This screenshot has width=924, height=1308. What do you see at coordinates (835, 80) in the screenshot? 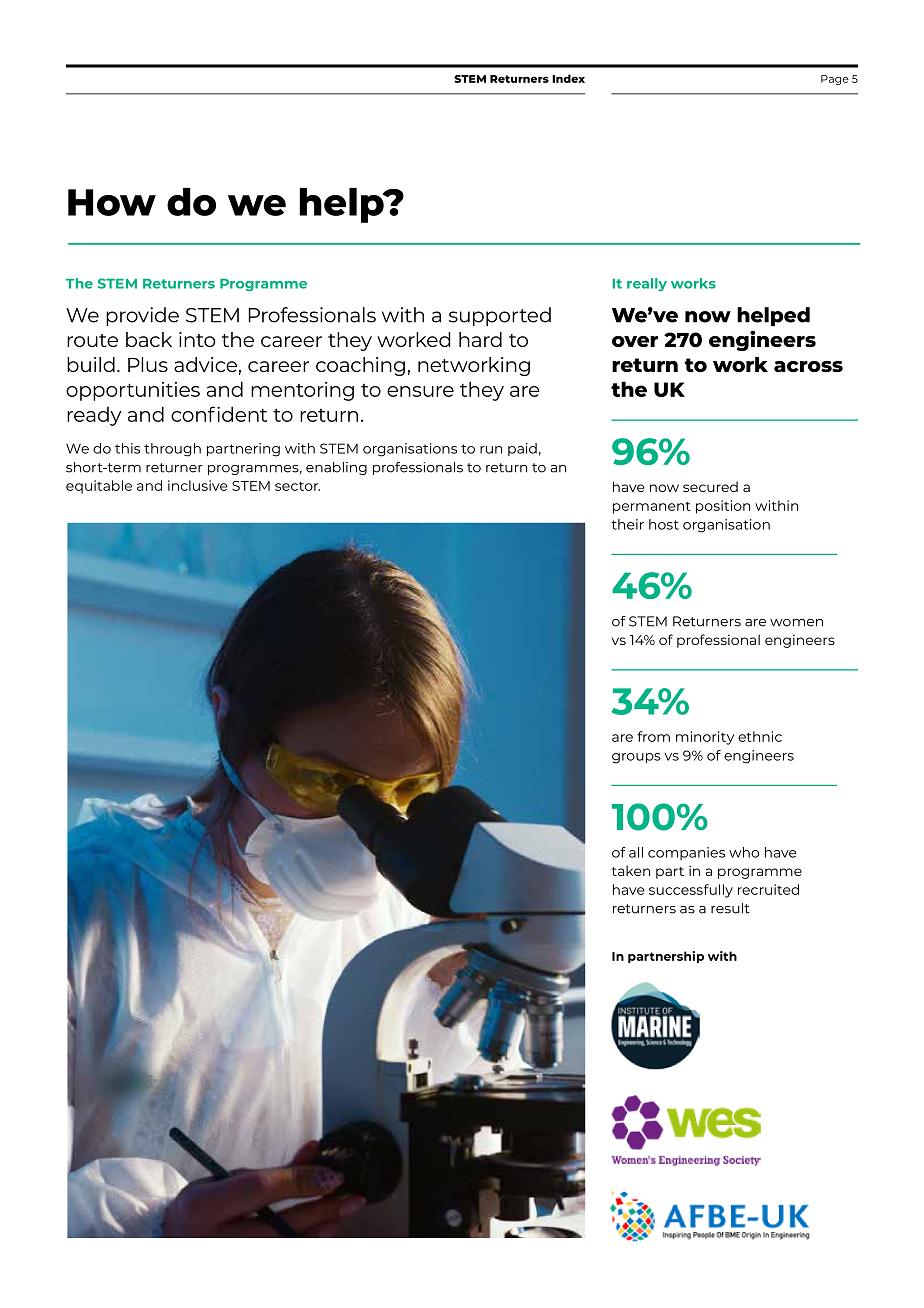
I see `Page` at bounding box center [835, 80].
